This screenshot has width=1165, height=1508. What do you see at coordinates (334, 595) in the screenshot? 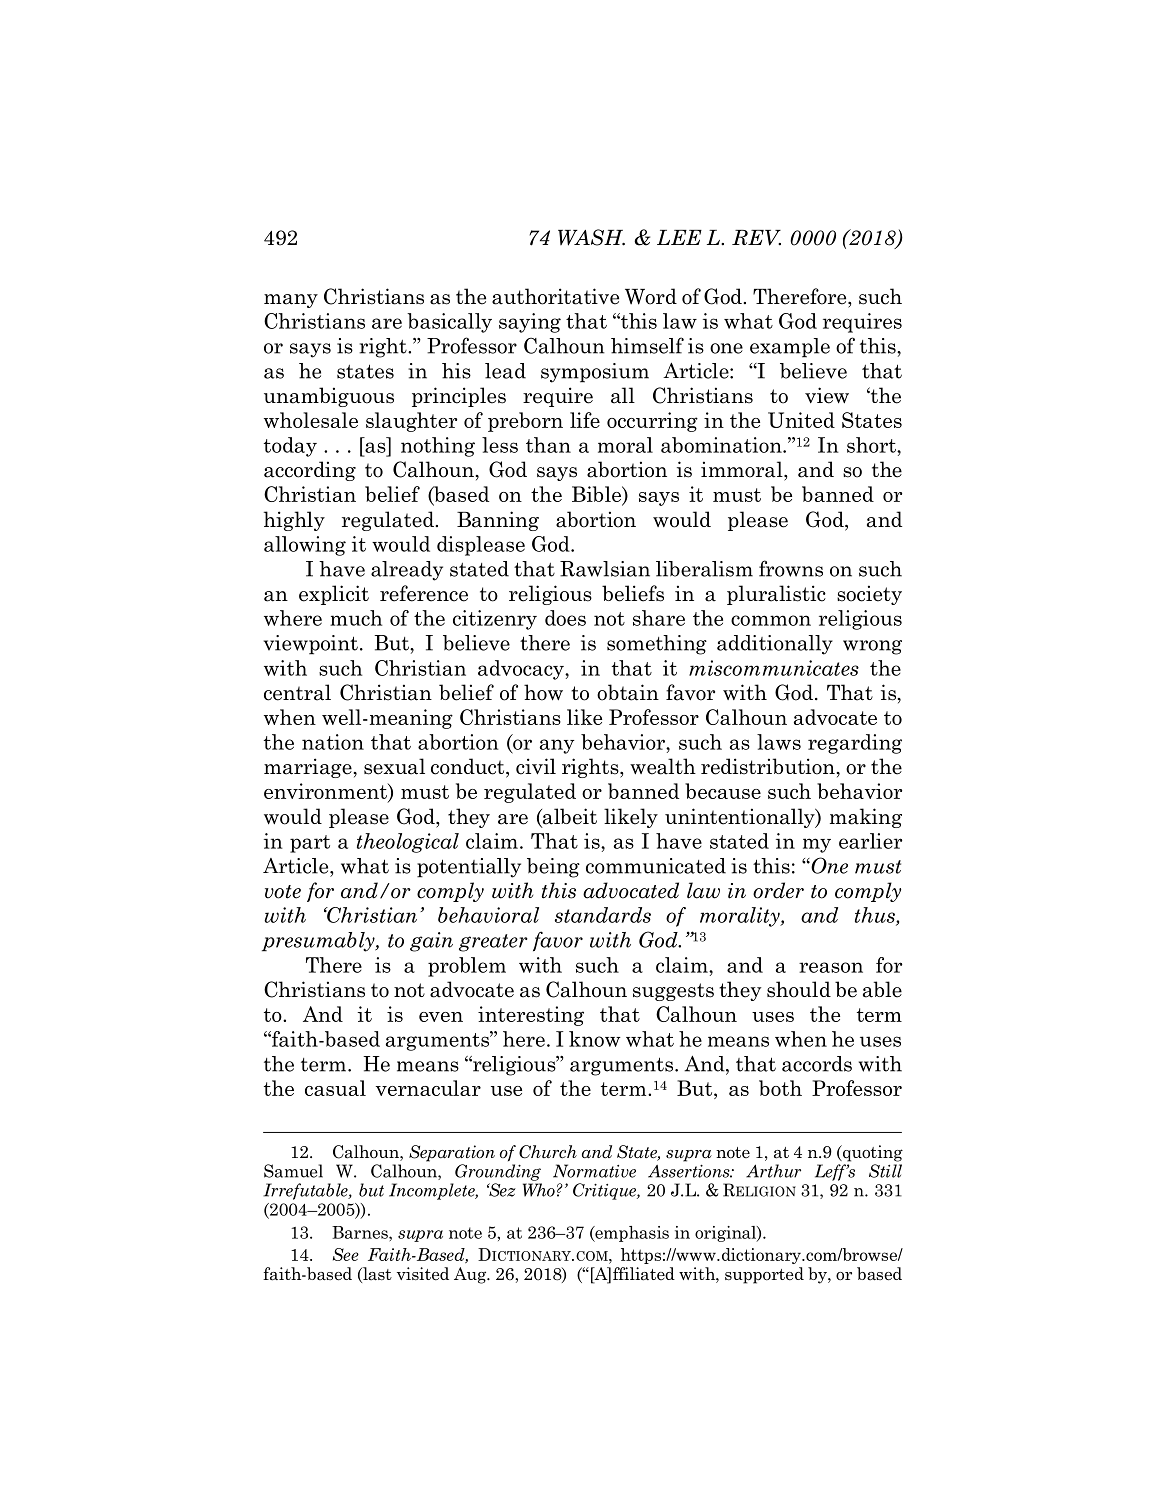
I see `explicit` at bounding box center [334, 595].
